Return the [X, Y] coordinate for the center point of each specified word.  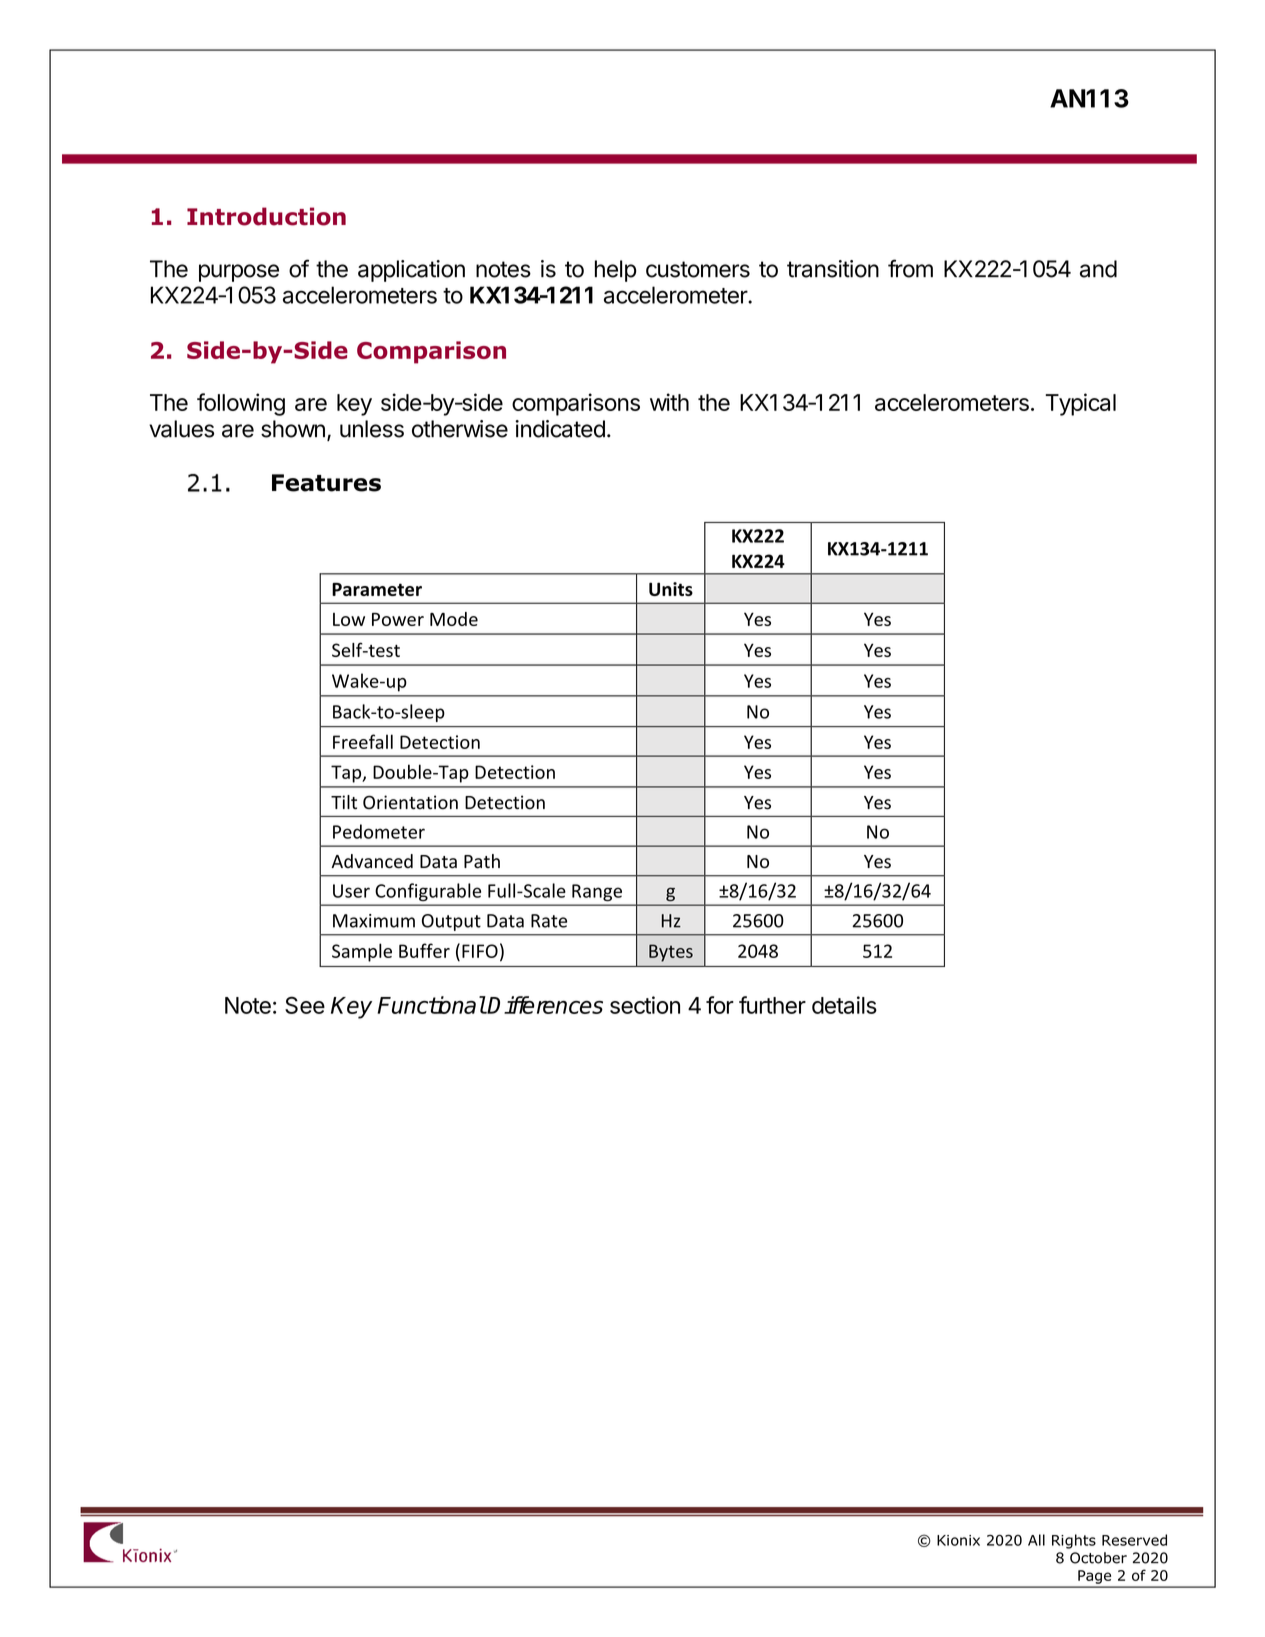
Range [597, 892]
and [1098, 269]
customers [698, 269]
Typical [1081, 404]
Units [671, 589]
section [645, 1005]
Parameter [377, 589]
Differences [545, 1005]
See [305, 1005]
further [772, 1005]
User [351, 891]
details [844, 1005]
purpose [239, 273]
